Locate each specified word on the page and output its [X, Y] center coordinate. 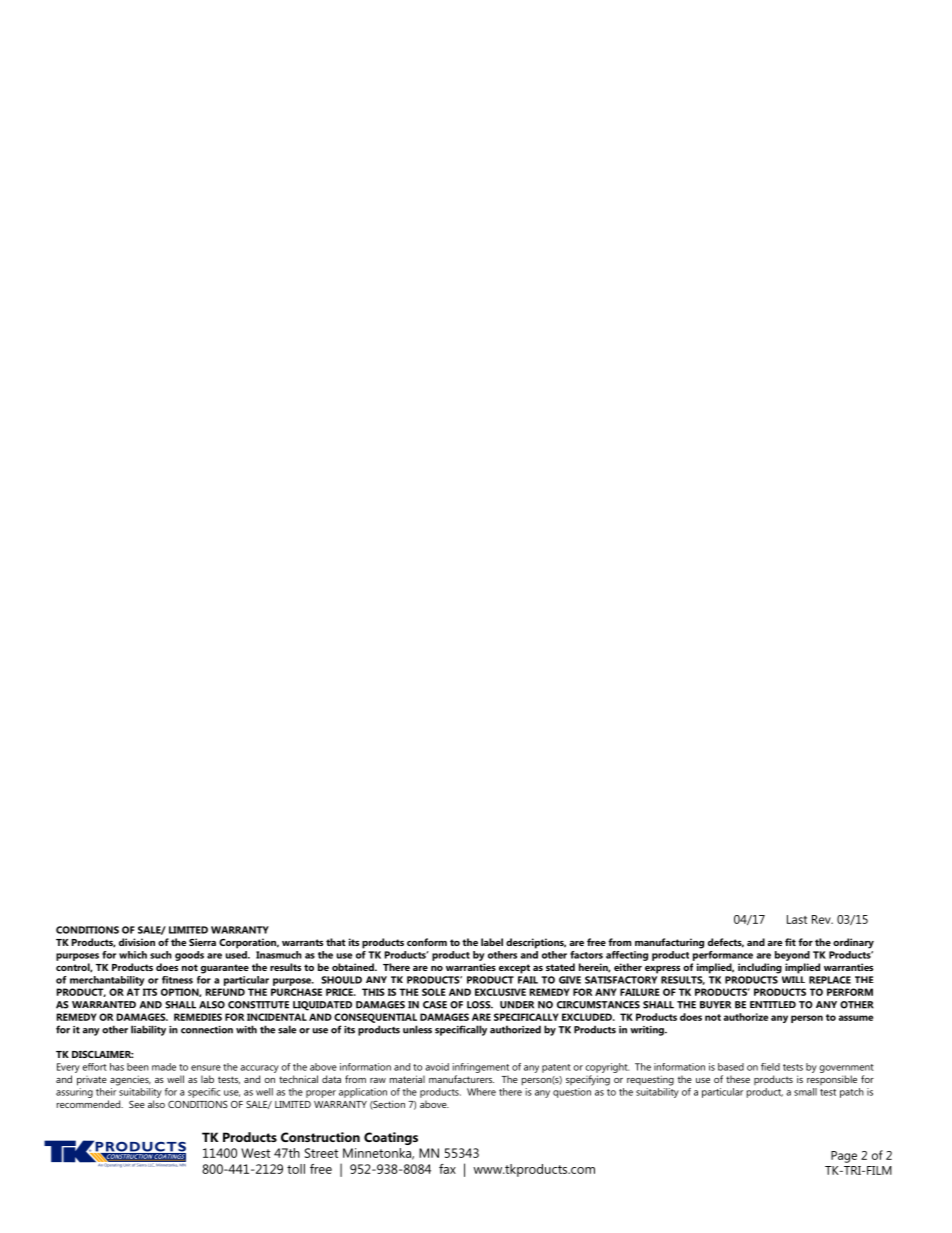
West [255, 1153]
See [137, 1104]
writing [648, 1031]
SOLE [434, 992]
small [805, 1092]
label [492, 942]
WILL [793, 979]
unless [417, 1029]
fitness [177, 980]
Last [797, 919]
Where [481, 1092]
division [137, 942]
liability [148, 1030]
